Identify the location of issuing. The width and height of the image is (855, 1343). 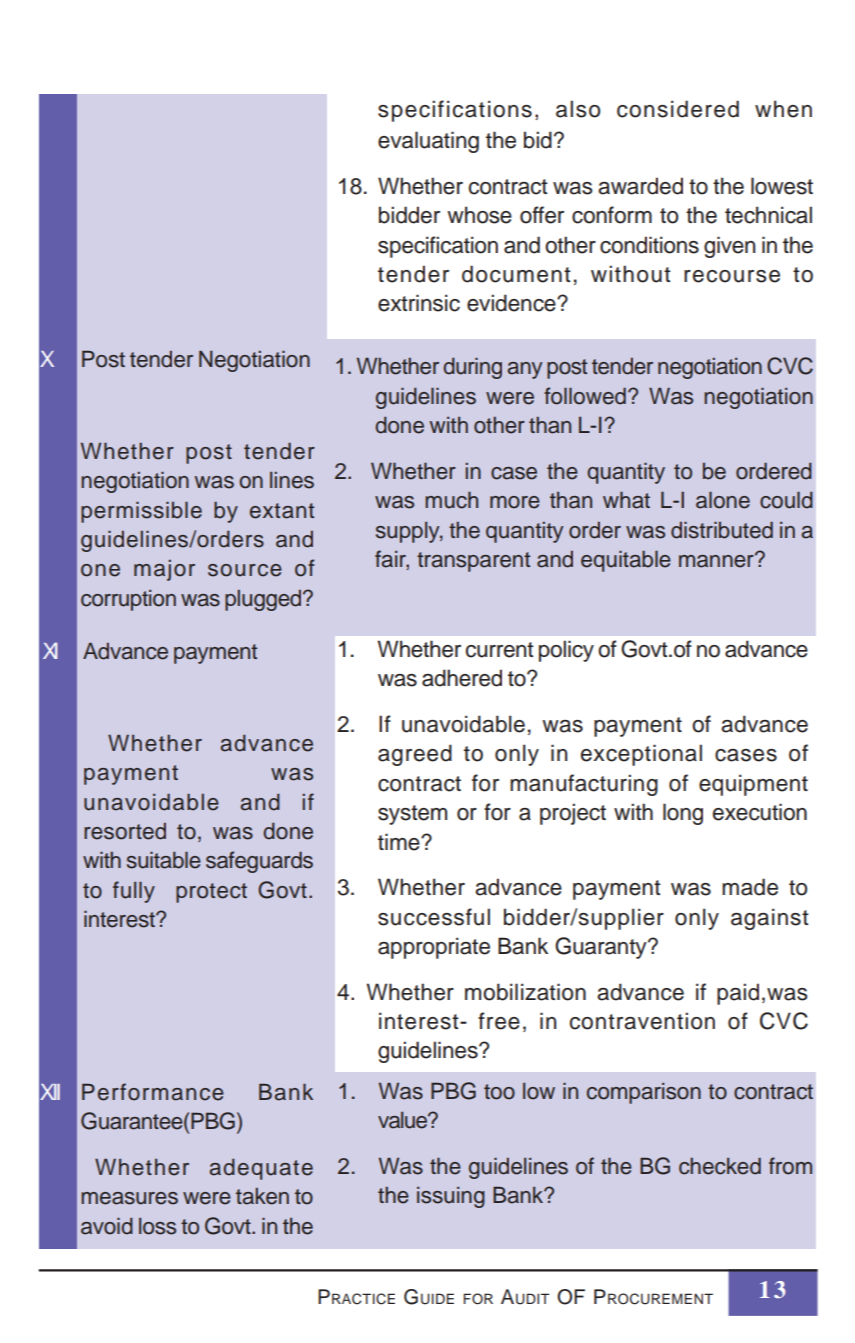
(451, 1197).
